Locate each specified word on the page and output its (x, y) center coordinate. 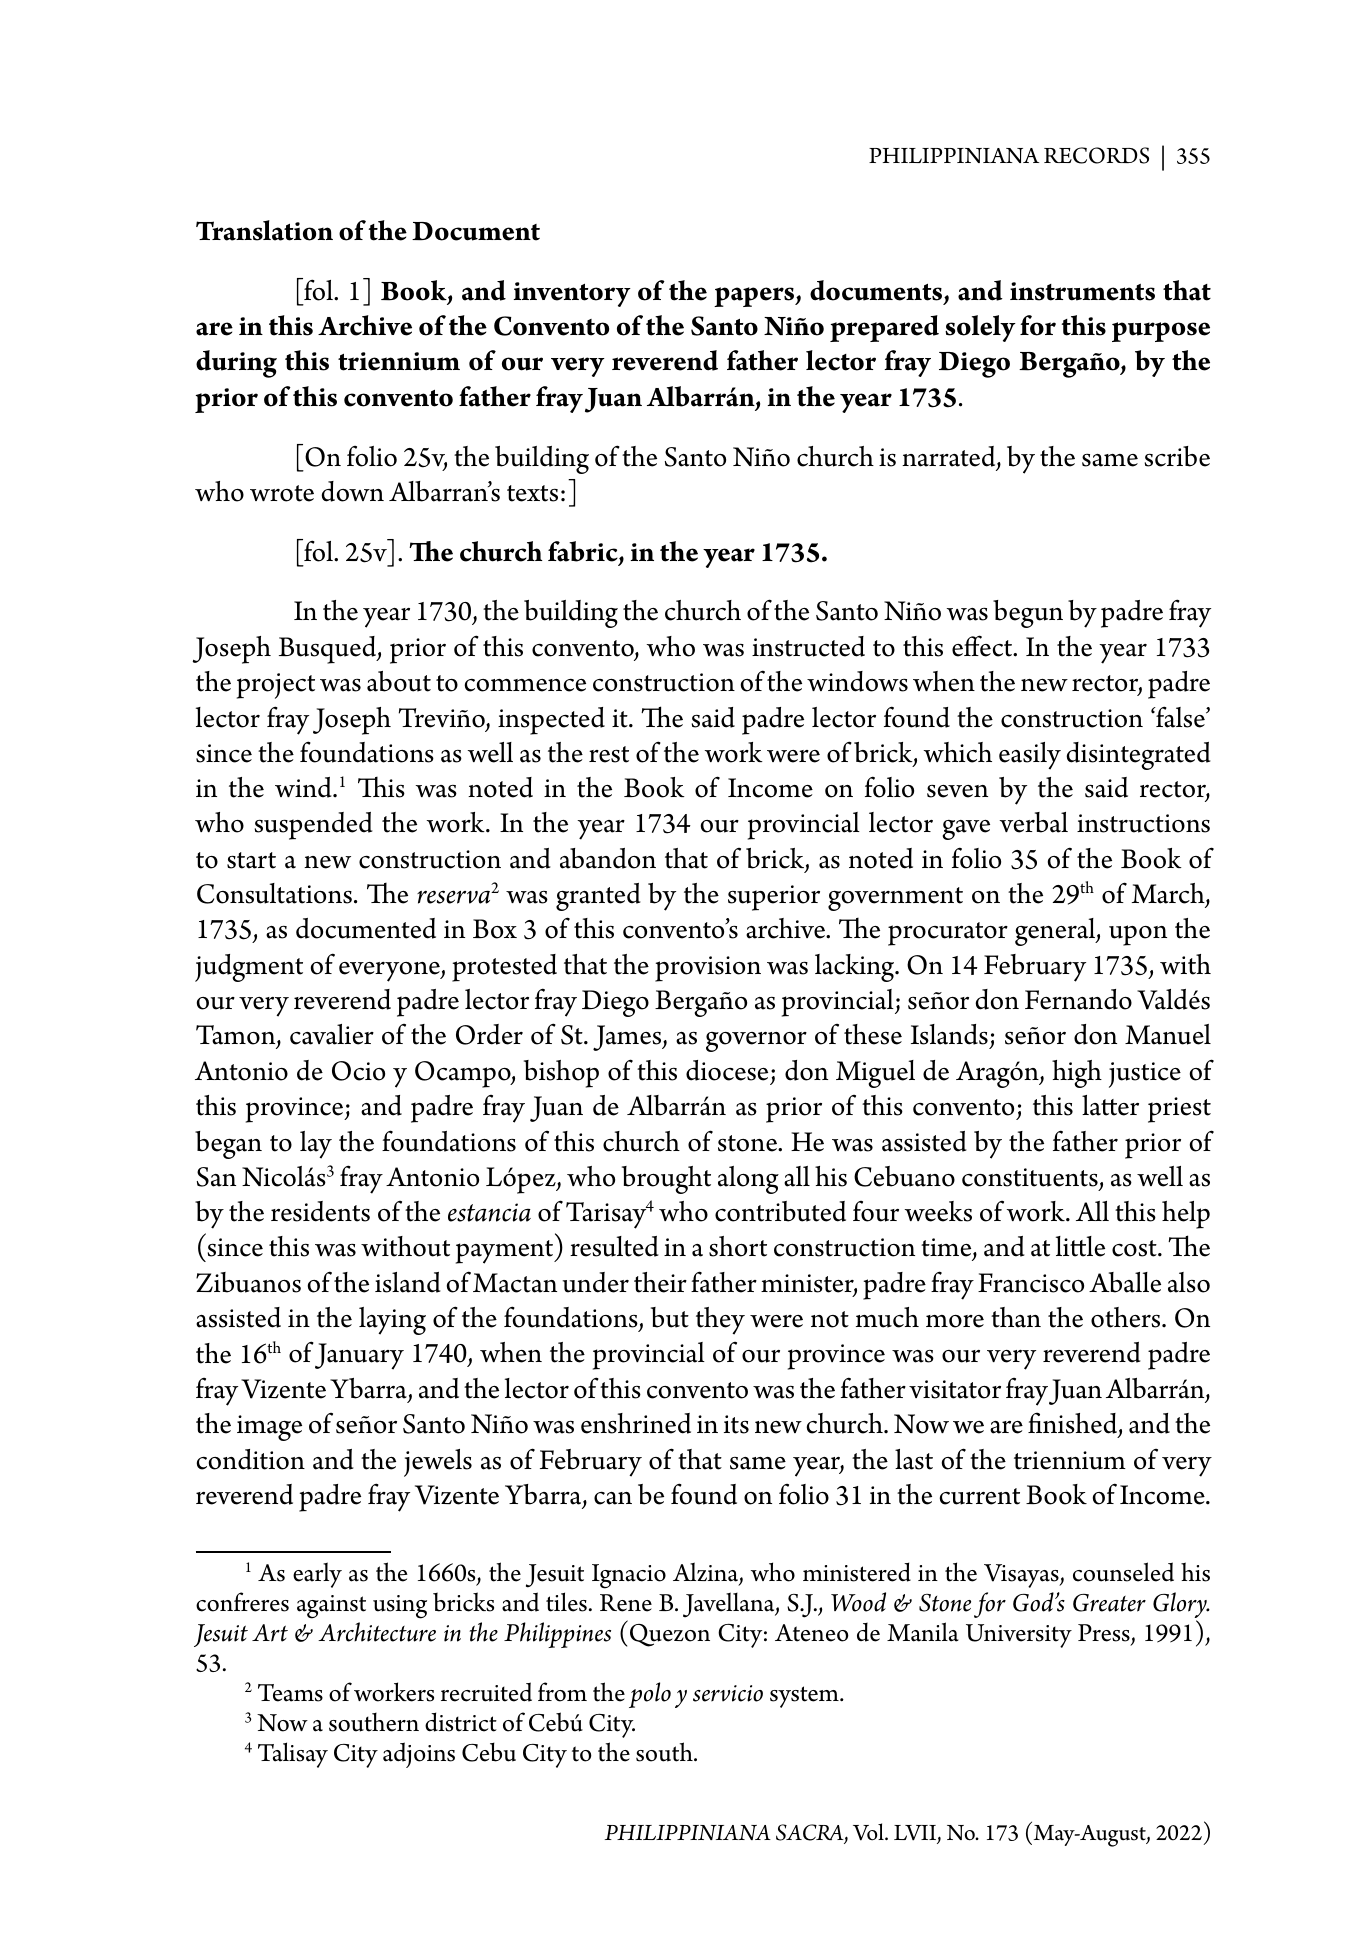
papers (755, 297)
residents (320, 1211)
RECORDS (1096, 155)
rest (609, 754)
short (738, 1246)
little (1080, 1246)
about (399, 681)
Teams (290, 1693)
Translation (264, 230)
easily (1030, 756)
